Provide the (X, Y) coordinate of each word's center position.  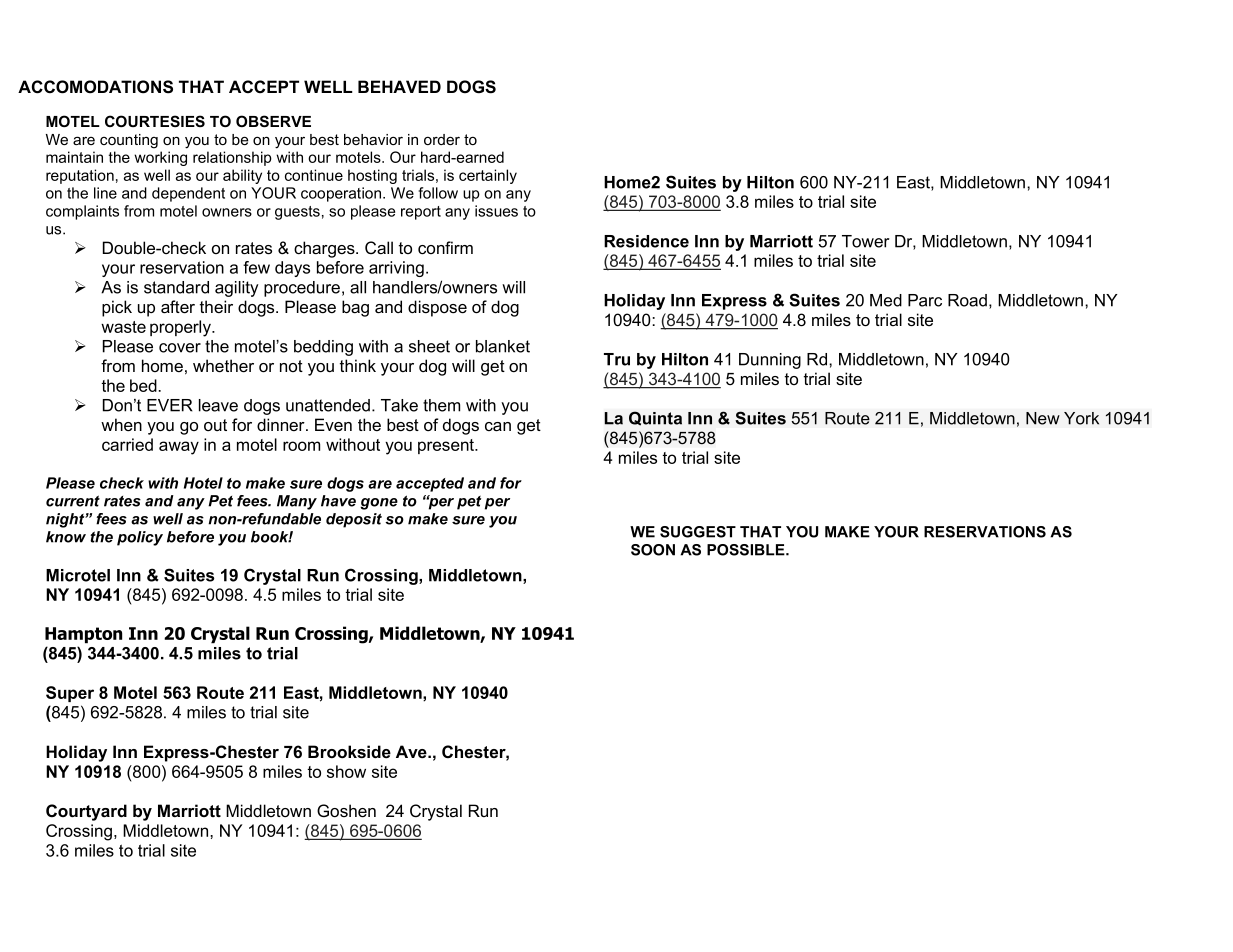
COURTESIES (155, 121)
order (442, 139)
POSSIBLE (747, 550)
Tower (866, 241)
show (346, 771)
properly (181, 328)
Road (967, 300)
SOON (653, 550)
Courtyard (86, 812)
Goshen (346, 811)
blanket (503, 346)
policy (140, 538)
